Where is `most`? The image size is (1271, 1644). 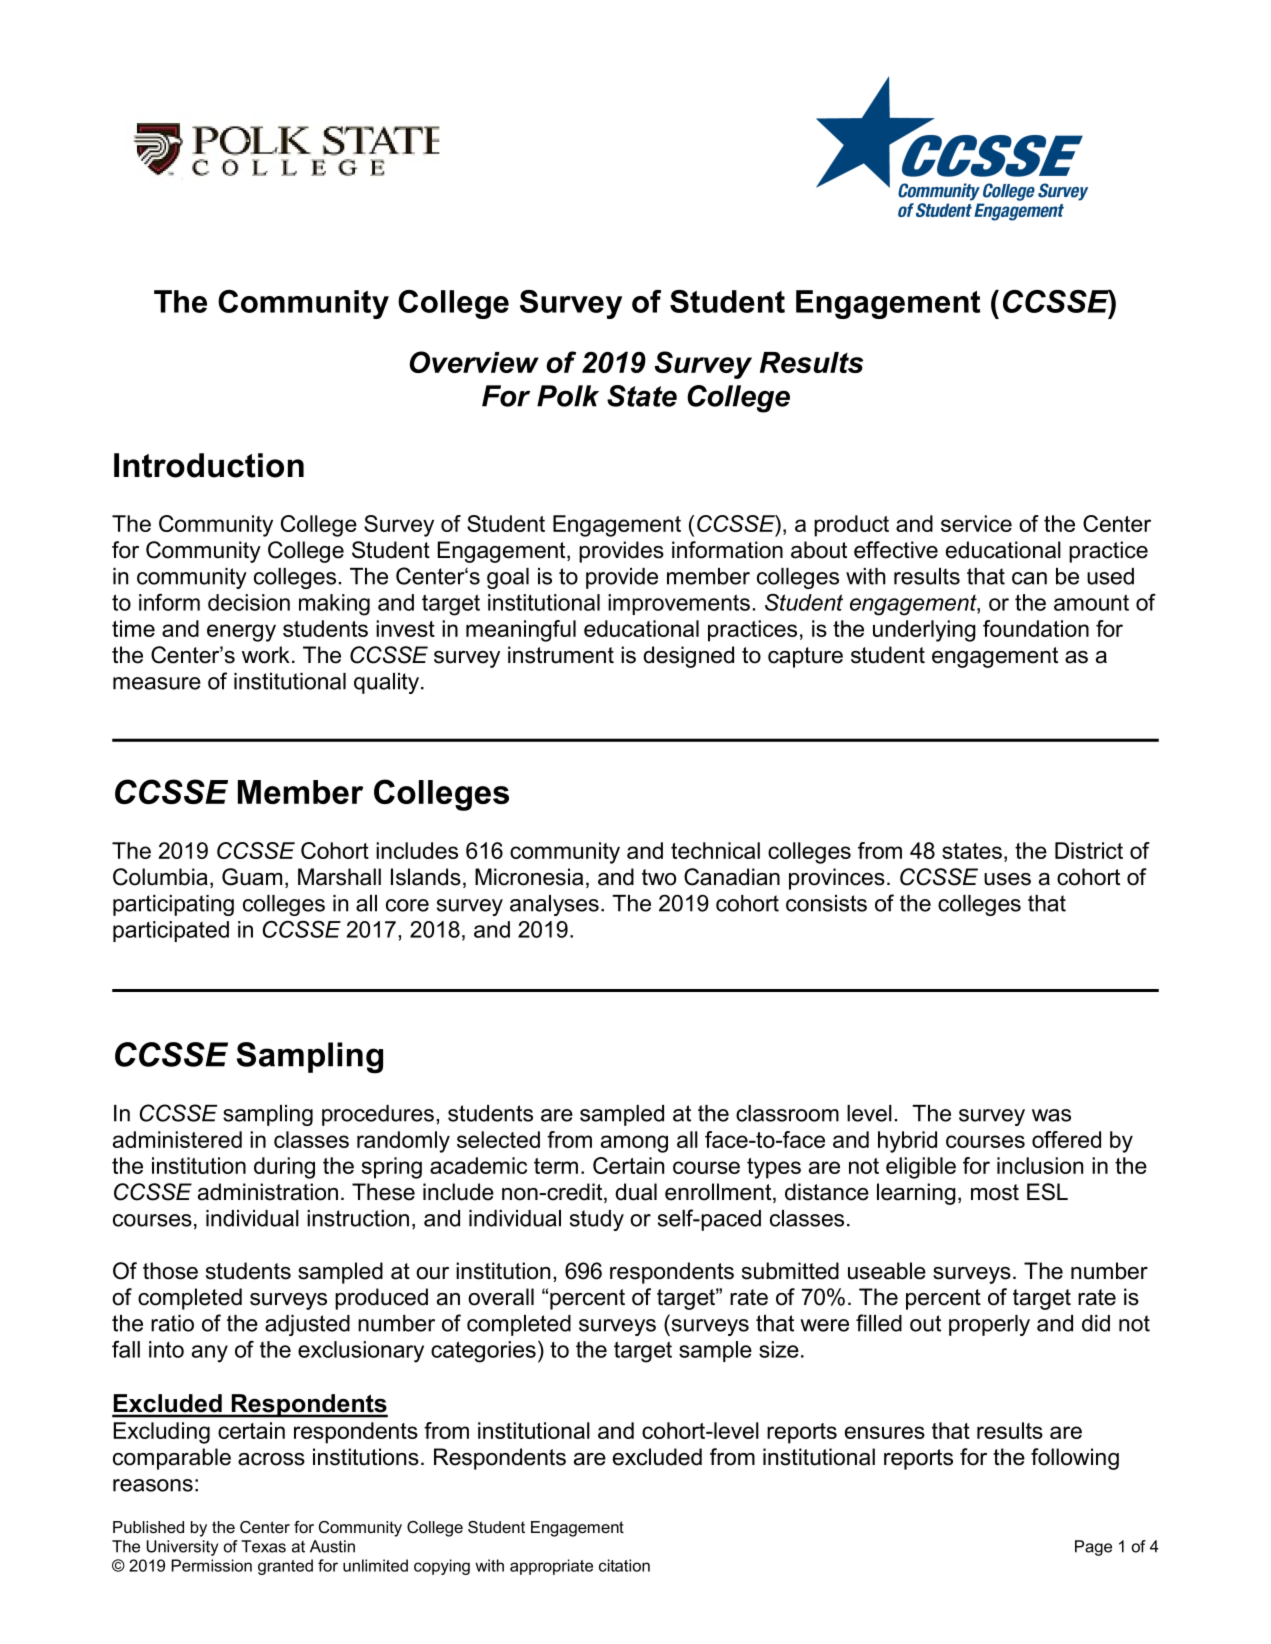
most is located at coordinates (995, 1192).
